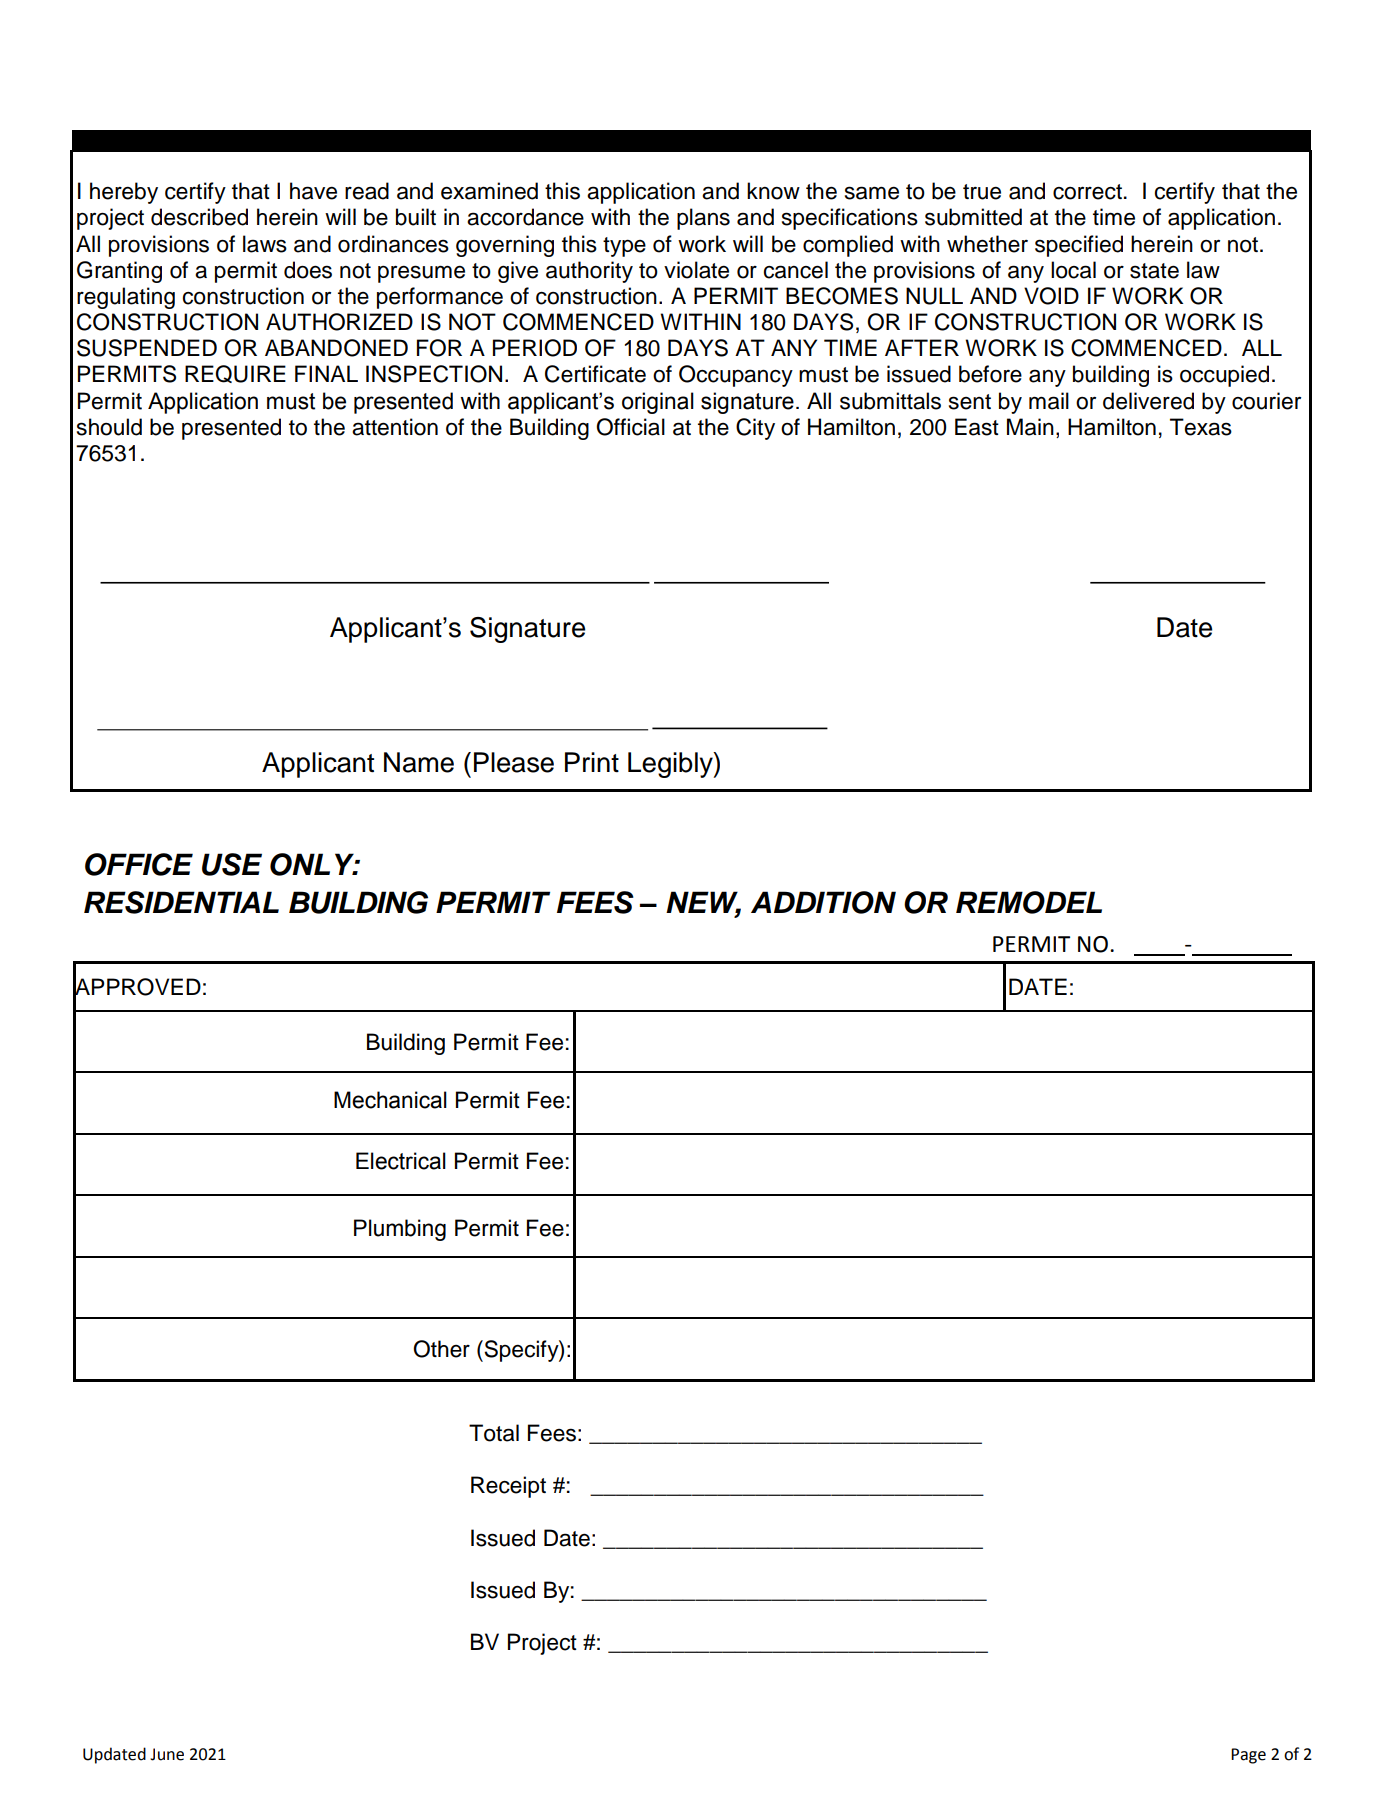  Describe the element at coordinates (703, 219) in the screenshot. I see `plans` at that location.
